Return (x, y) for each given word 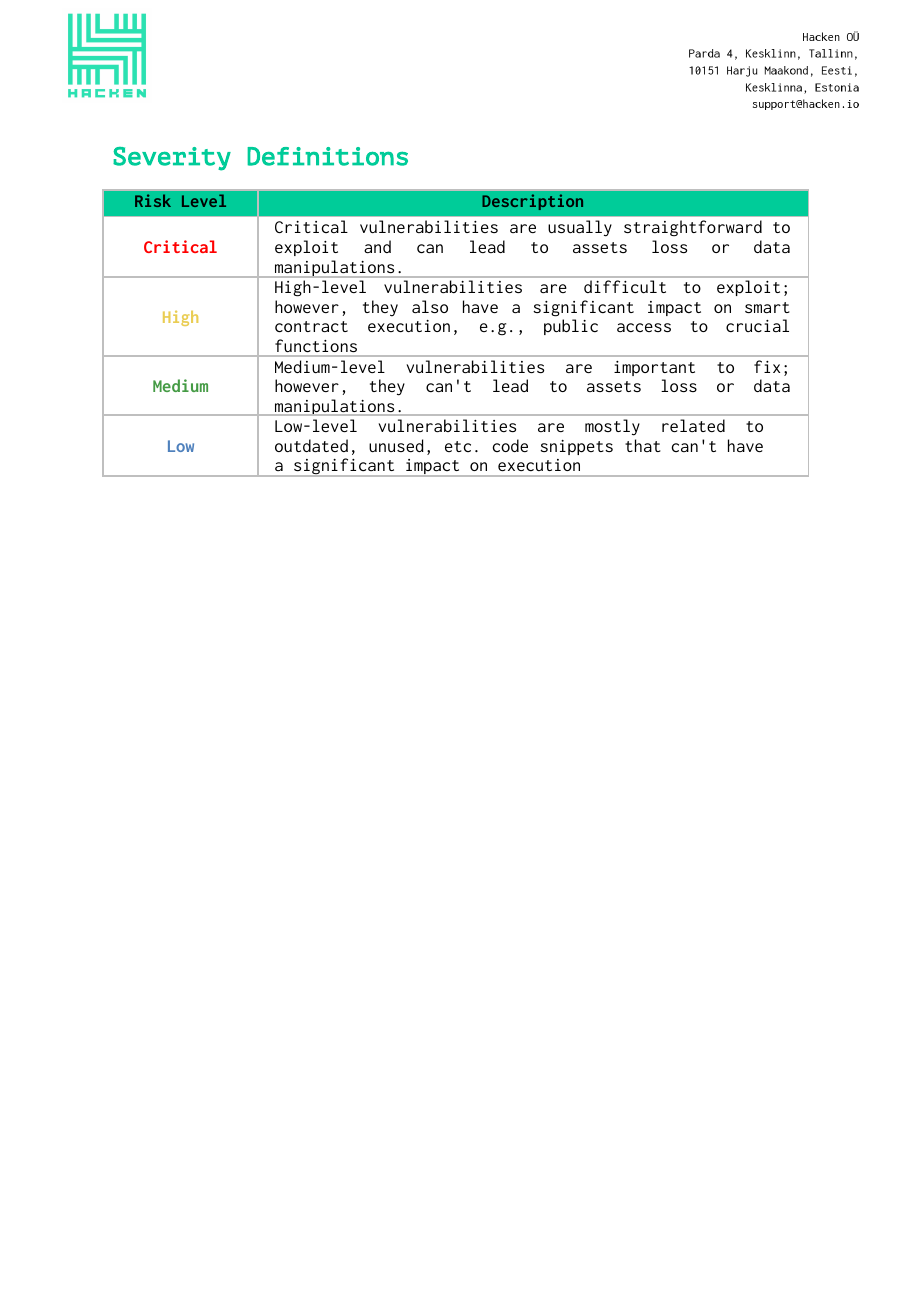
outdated (311, 445)
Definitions (328, 156)
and (377, 246)
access (644, 327)
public (571, 327)
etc (458, 446)
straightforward (693, 228)
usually (580, 228)
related (693, 425)
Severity (172, 159)
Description (532, 202)
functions (316, 345)
